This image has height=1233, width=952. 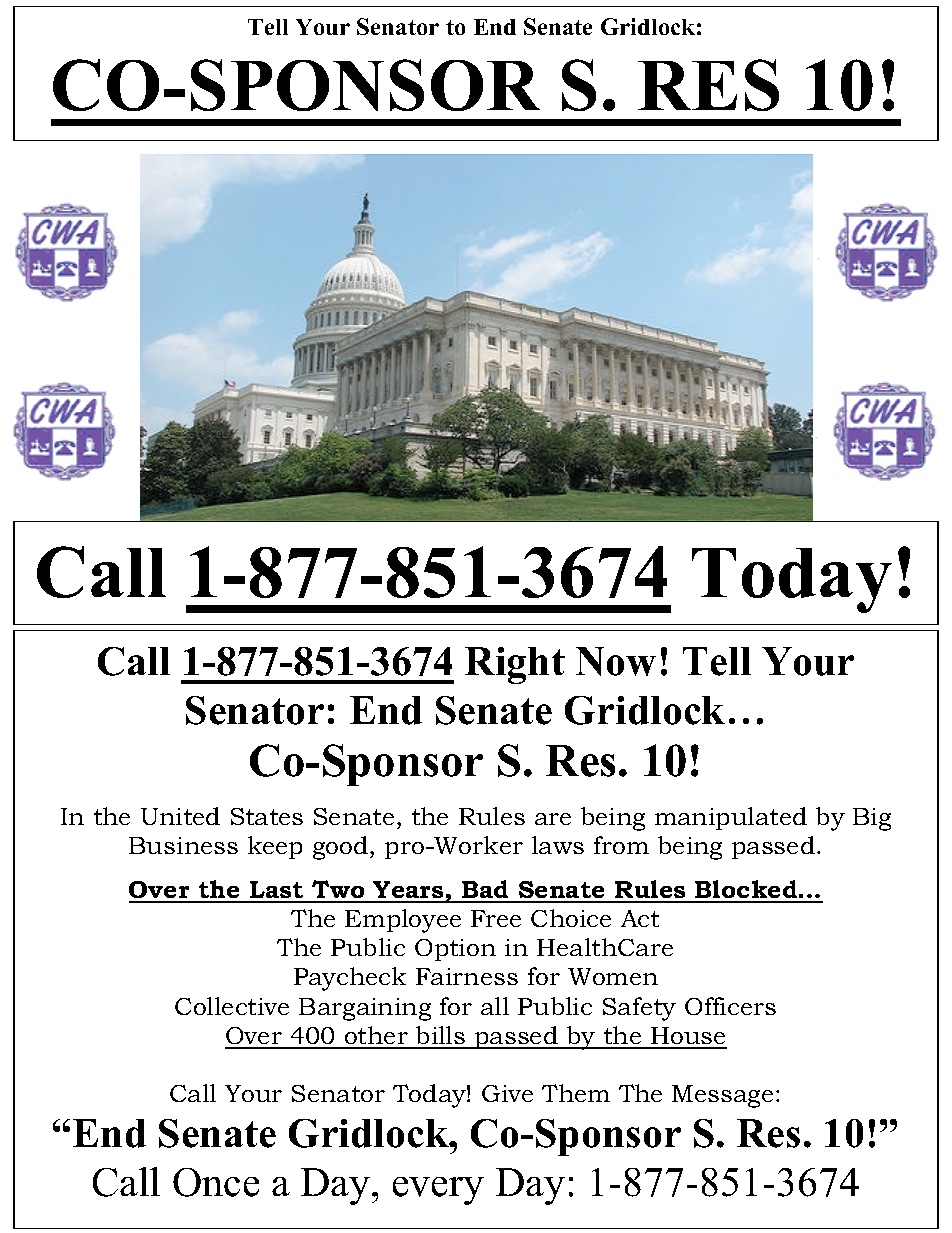 What do you see at coordinates (507, 1093) in the image?
I see `Give` at bounding box center [507, 1093].
